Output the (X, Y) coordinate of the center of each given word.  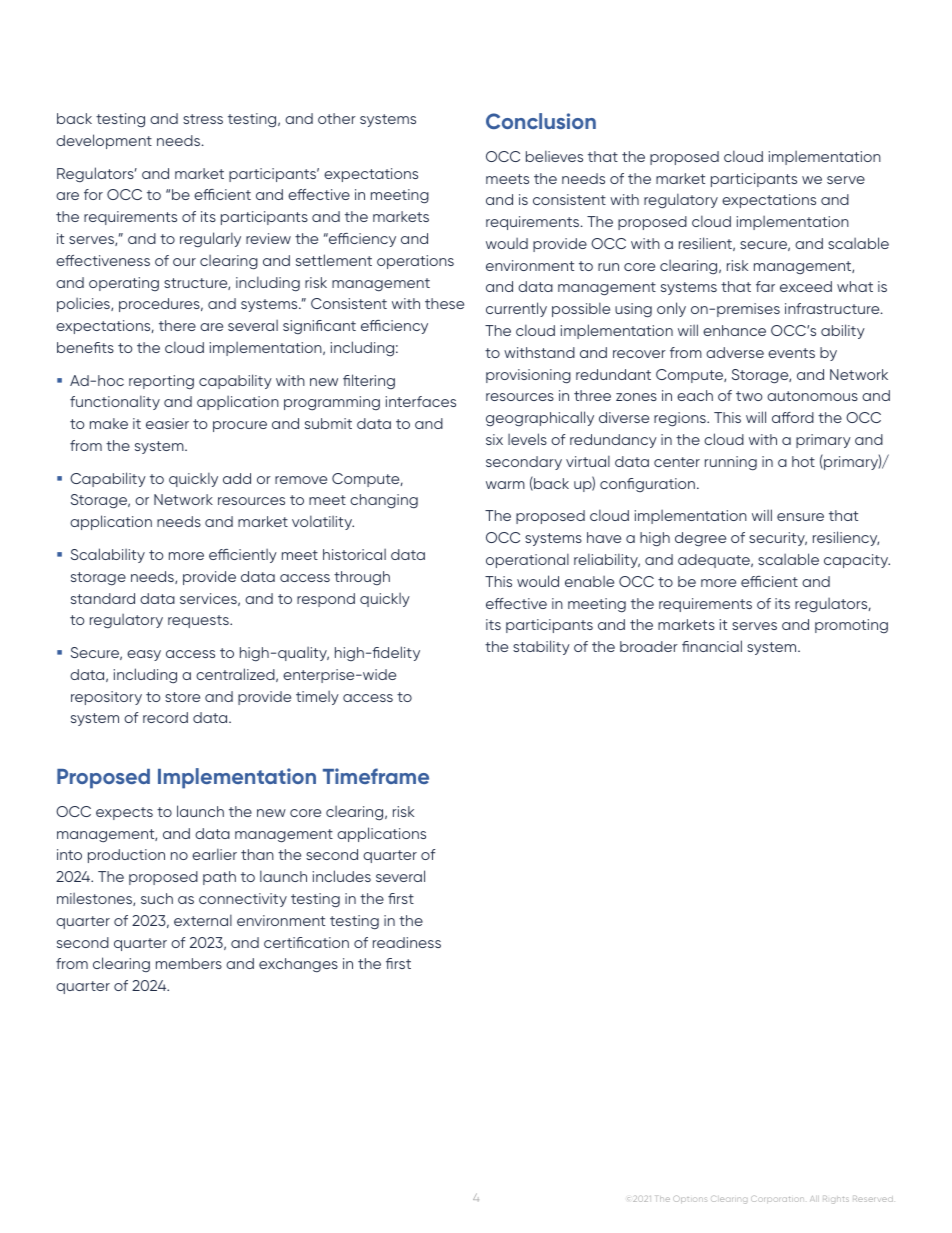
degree (700, 539)
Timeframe (376, 776)
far (765, 286)
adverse (735, 352)
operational (527, 560)
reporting (161, 382)
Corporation (777, 1199)
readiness (407, 942)
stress (203, 119)
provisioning (528, 376)
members (189, 963)
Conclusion (541, 121)
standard (103, 598)
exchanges (298, 965)
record (165, 717)
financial (712, 646)
